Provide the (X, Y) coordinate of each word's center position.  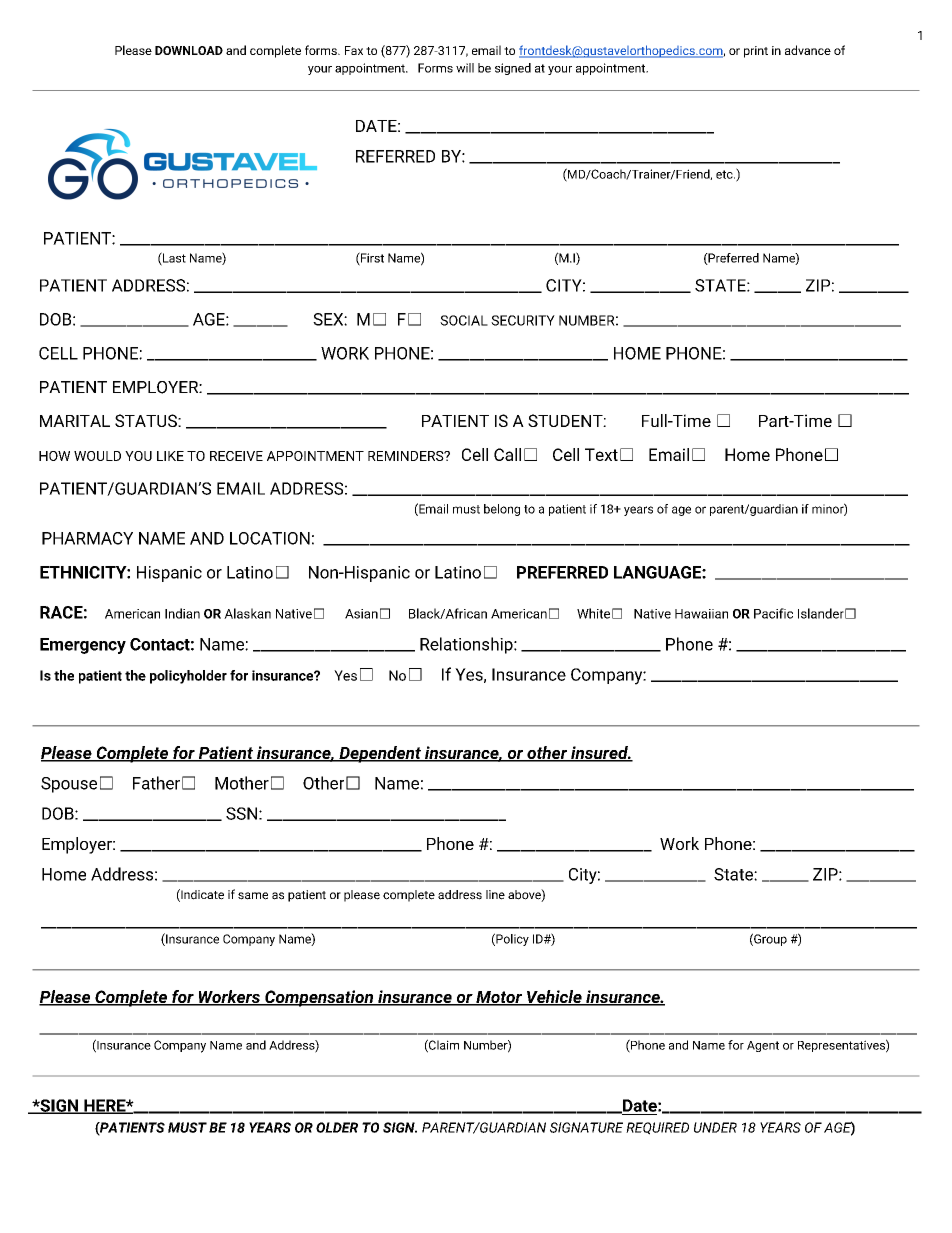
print (756, 52)
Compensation (319, 998)
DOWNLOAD (189, 50)
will (465, 68)
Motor (498, 998)
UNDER (715, 1127)
